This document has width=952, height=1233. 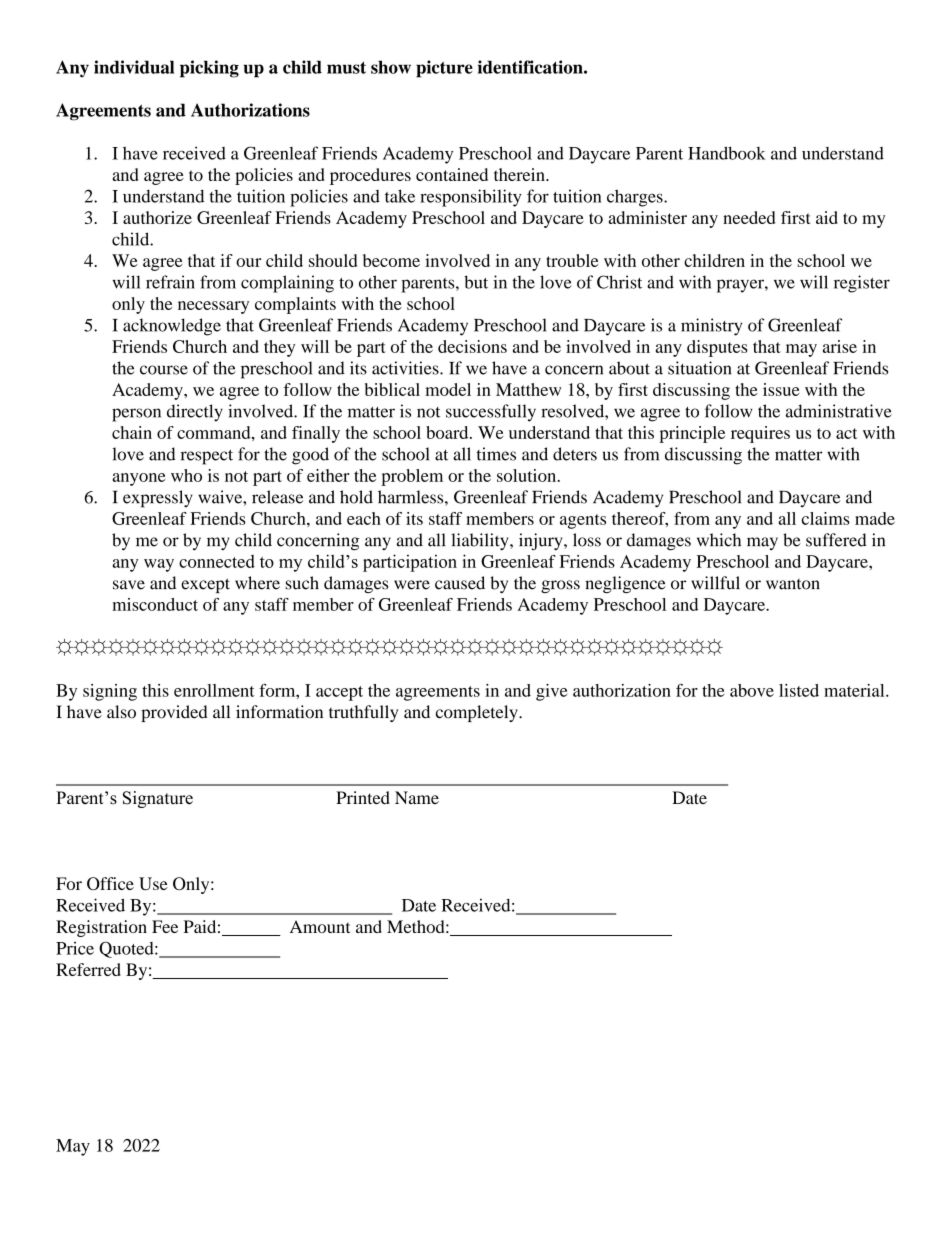 I want to click on picture, so click(x=444, y=69).
